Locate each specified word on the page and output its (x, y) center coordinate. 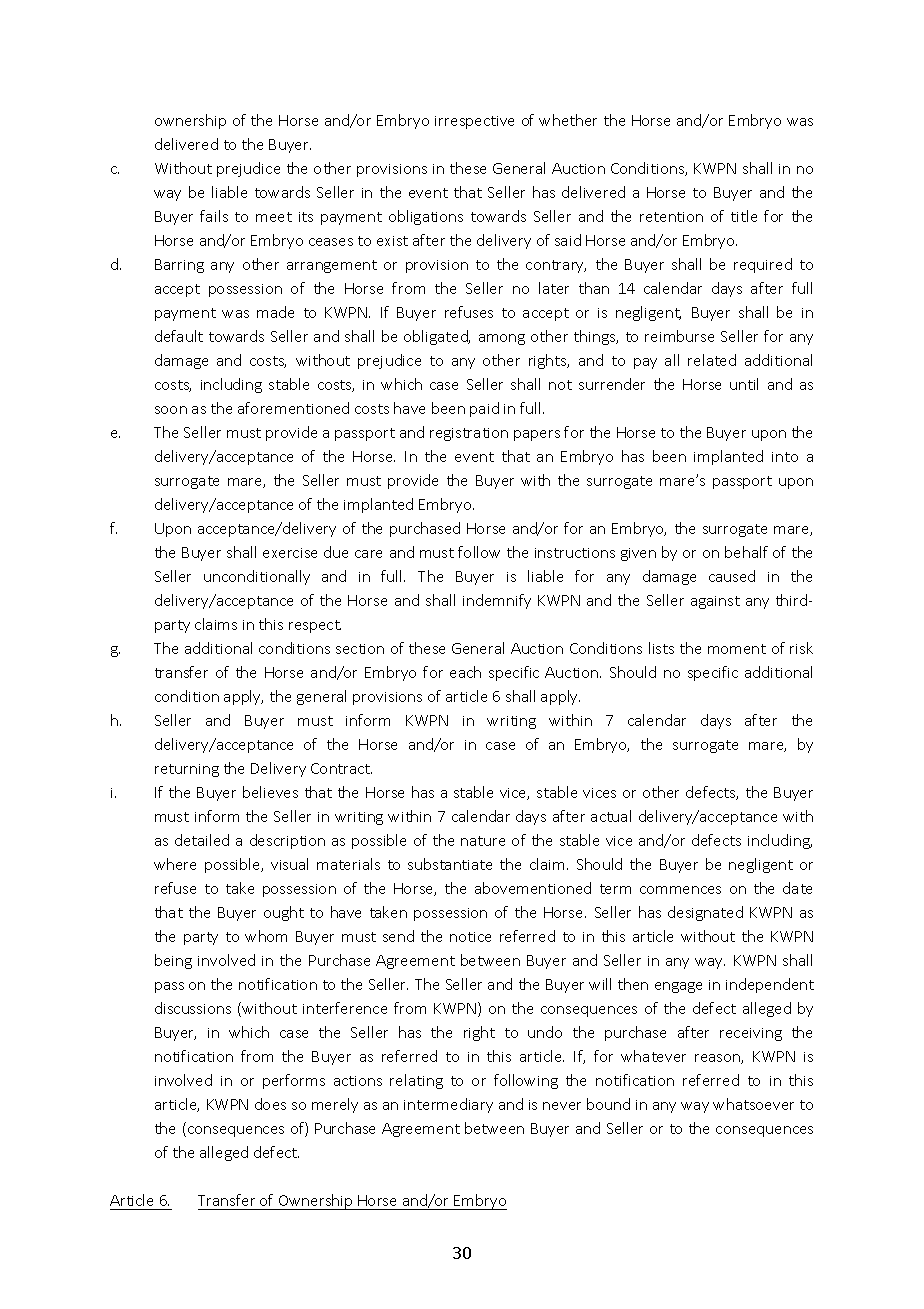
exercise (290, 553)
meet (274, 217)
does (270, 1104)
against (715, 602)
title (744, 216)
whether (568, 120)
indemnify (497, 601)
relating (416, 1081)
